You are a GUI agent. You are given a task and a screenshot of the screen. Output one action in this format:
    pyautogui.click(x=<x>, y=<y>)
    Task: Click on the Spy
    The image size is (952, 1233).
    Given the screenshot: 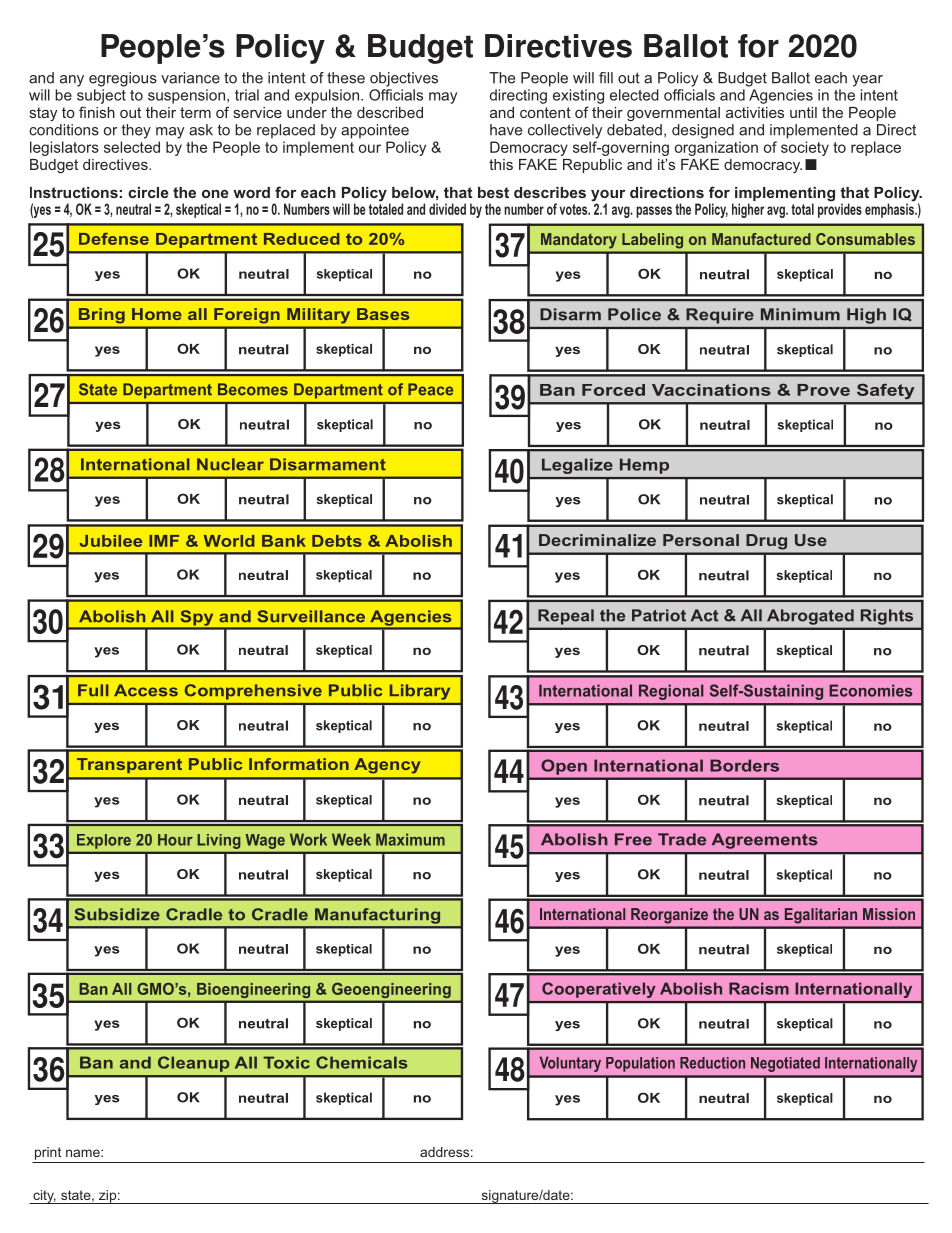 What is the action you would take?
    pyautogui.click(x=197, y=619)
